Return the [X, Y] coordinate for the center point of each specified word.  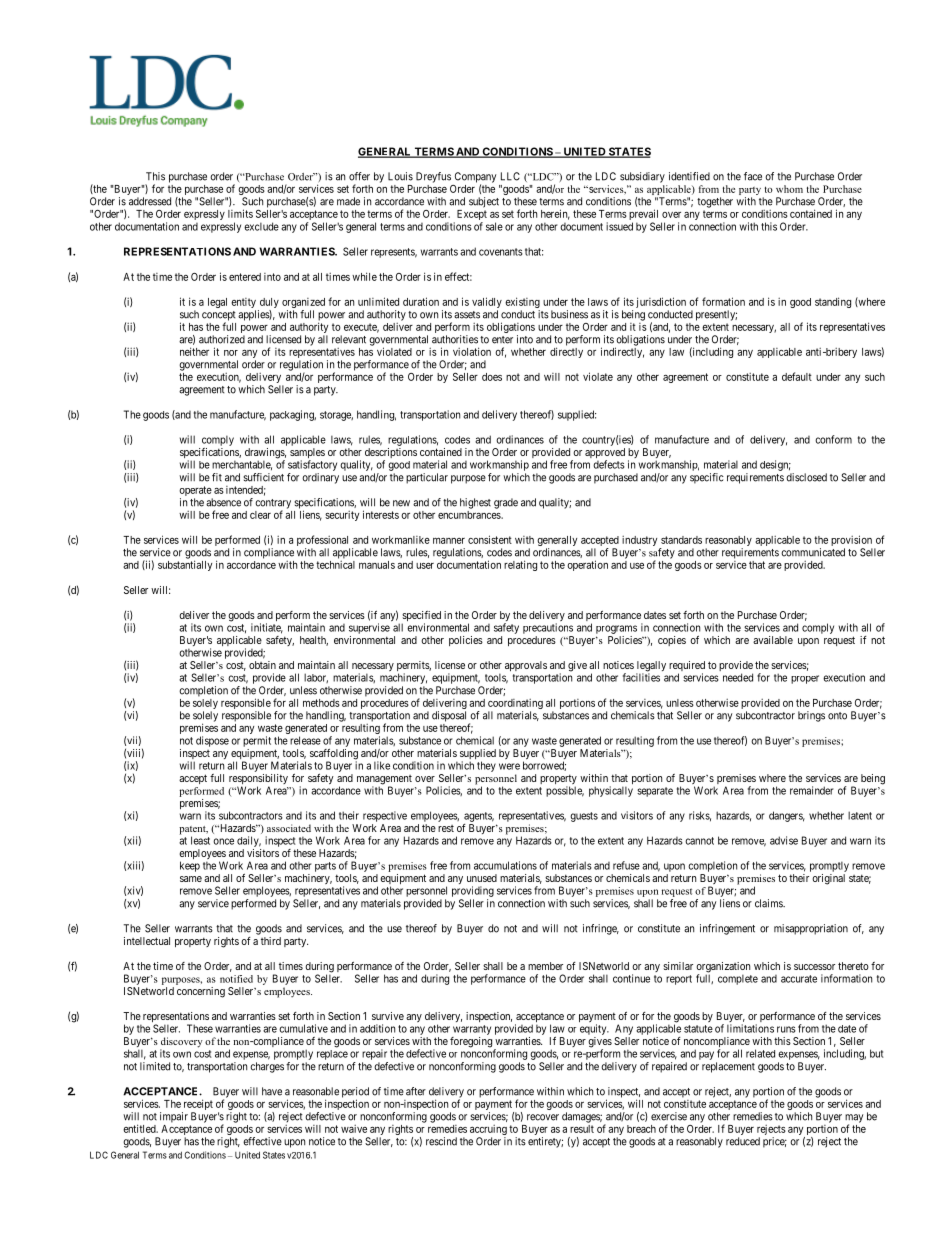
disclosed [806, 477]
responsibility [258, 780]
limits [240, 213]
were [509, 766]
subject [484, 202]
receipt [197, 1106]
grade [506, 503]
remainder [812, 790]
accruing [488, 1131]
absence [223, 502]
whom [789, 189]
